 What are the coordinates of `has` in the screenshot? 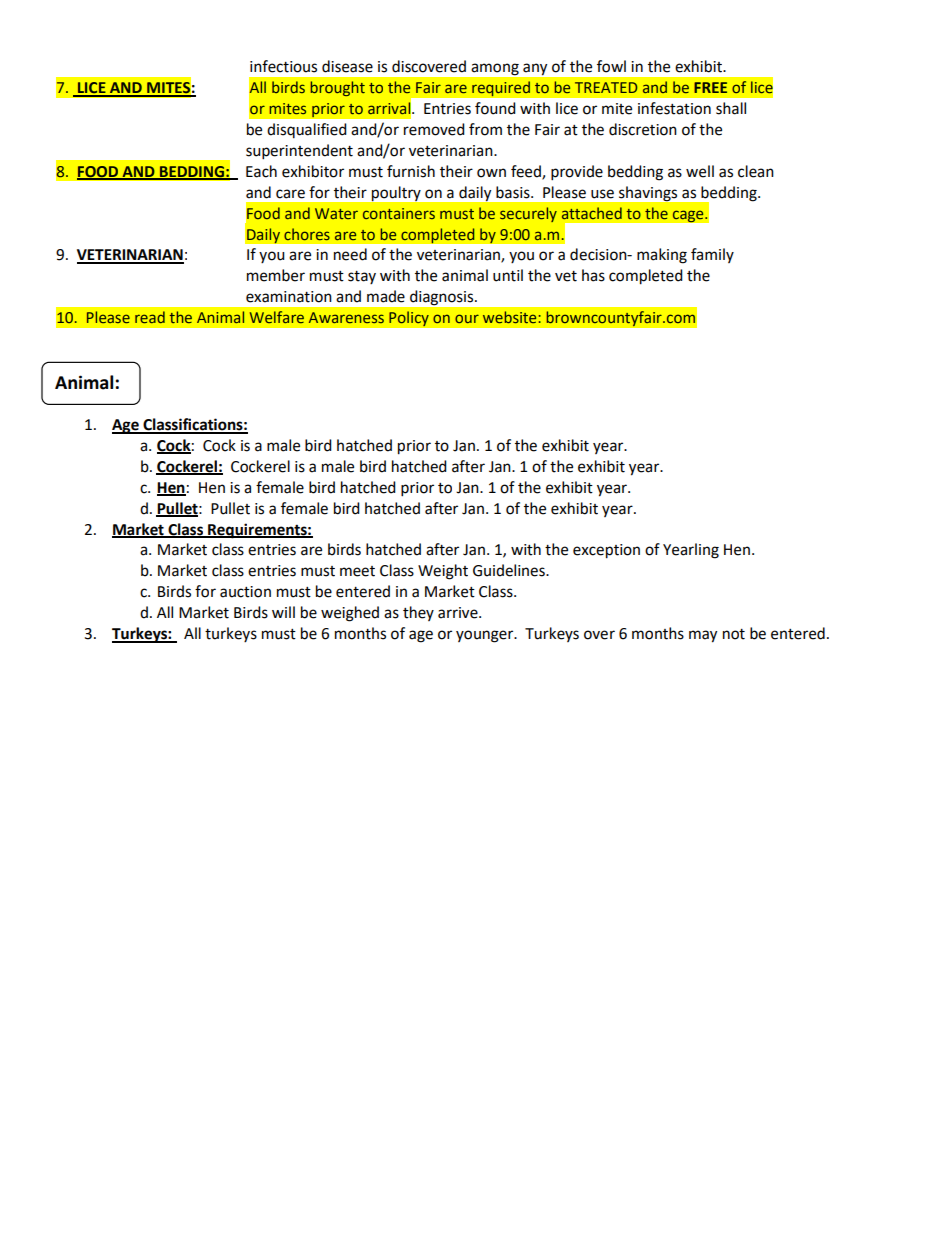 It's located at (593, 275).
